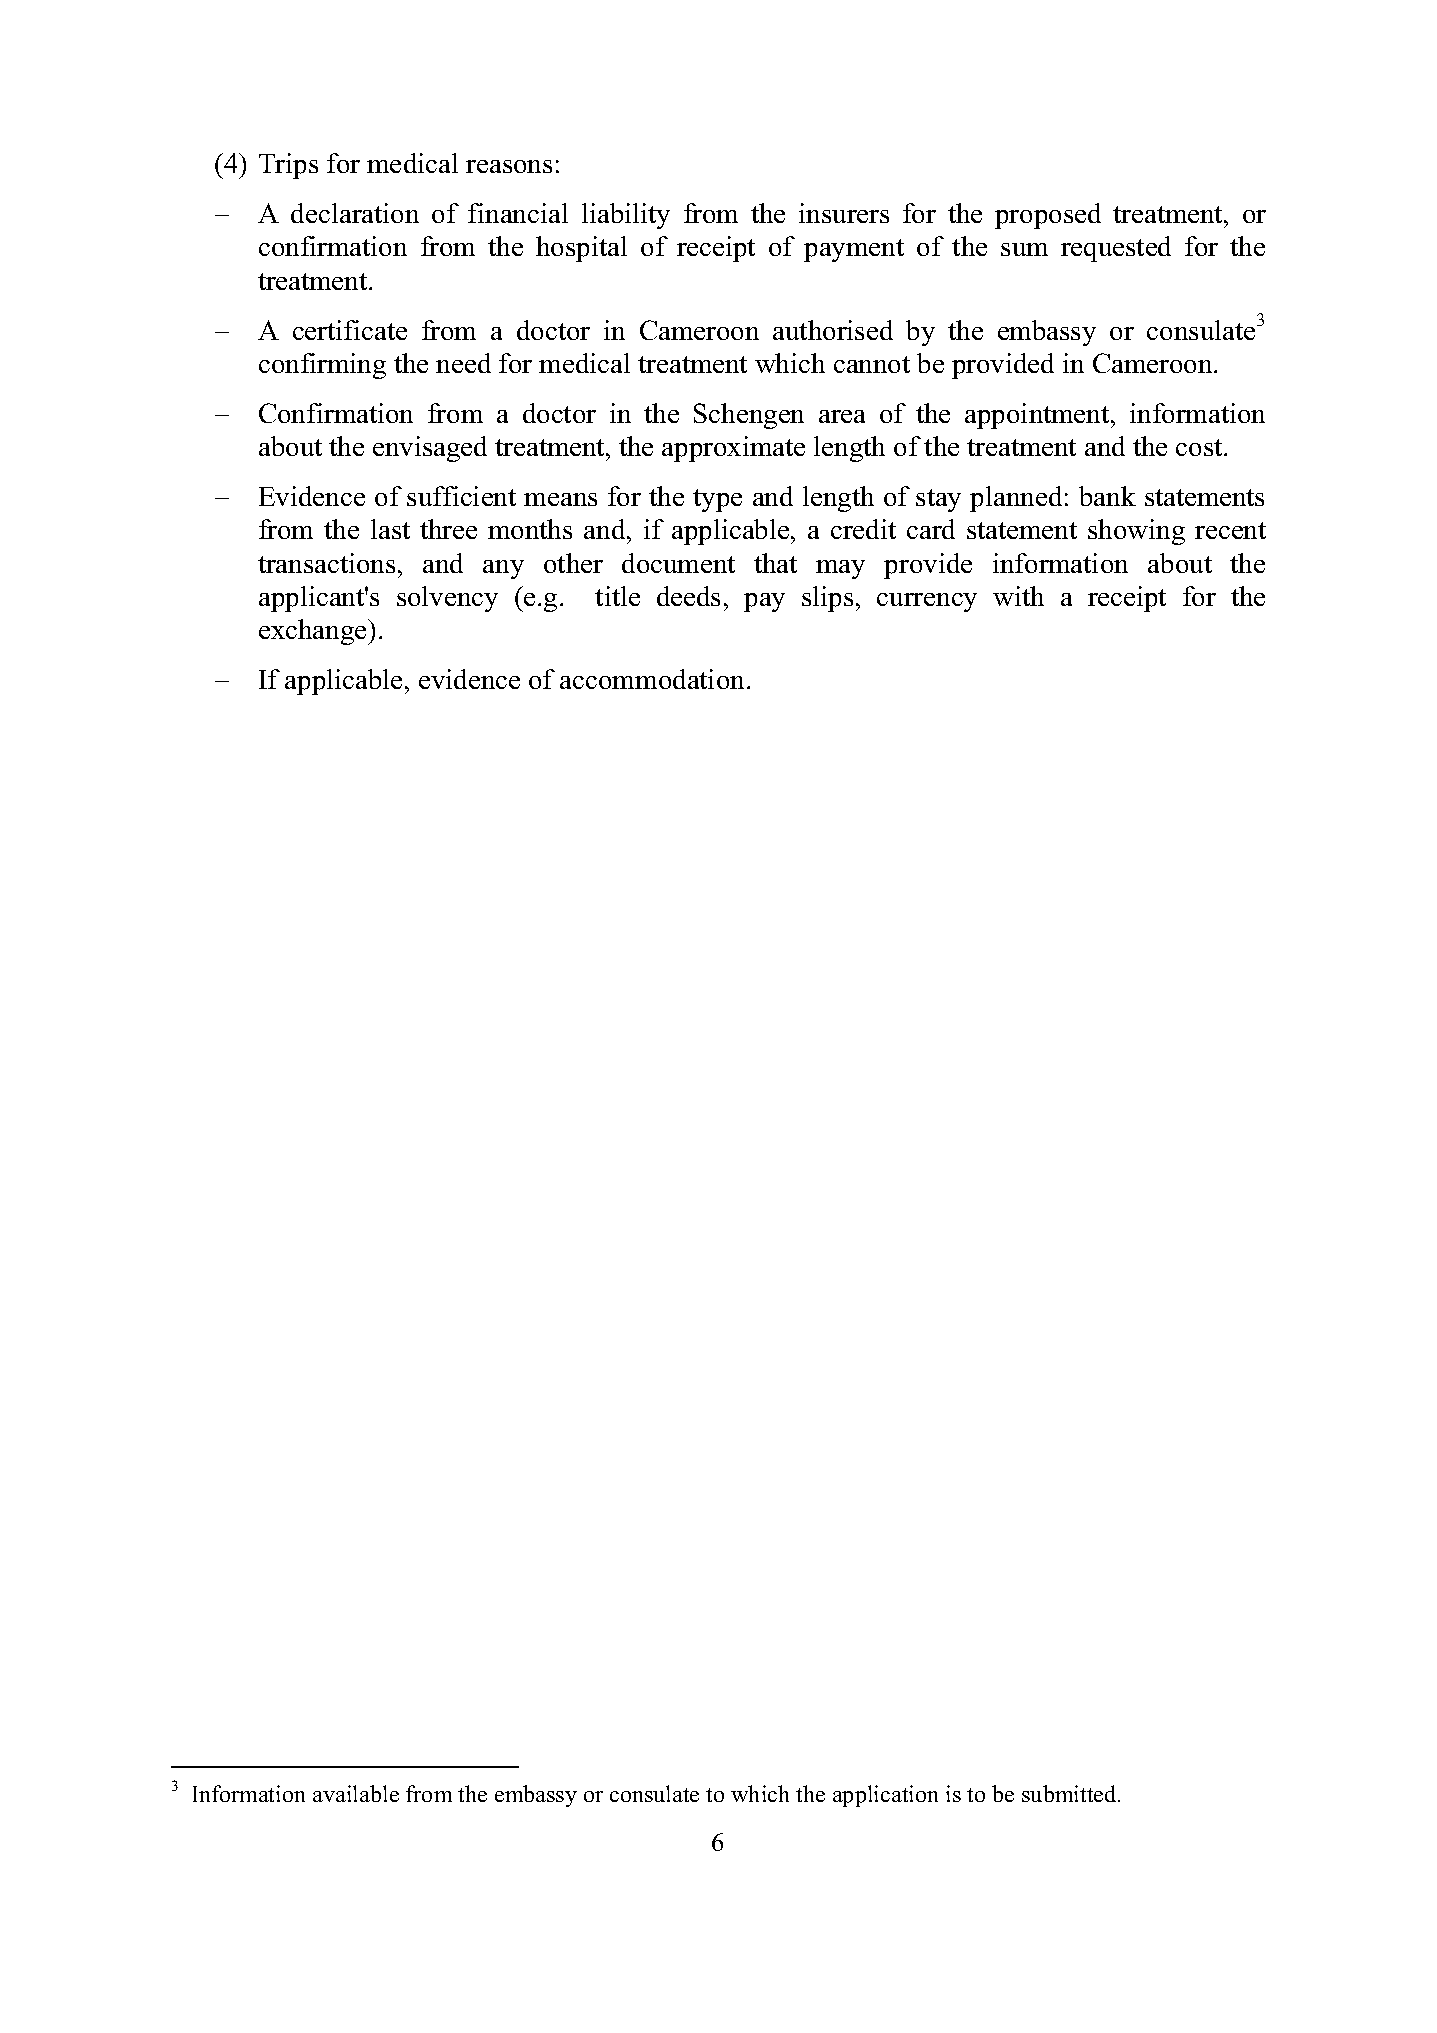 Image resolution: width=1437 pixels, height=2033 pixels. I want to click on available, so click(356, 1793).
